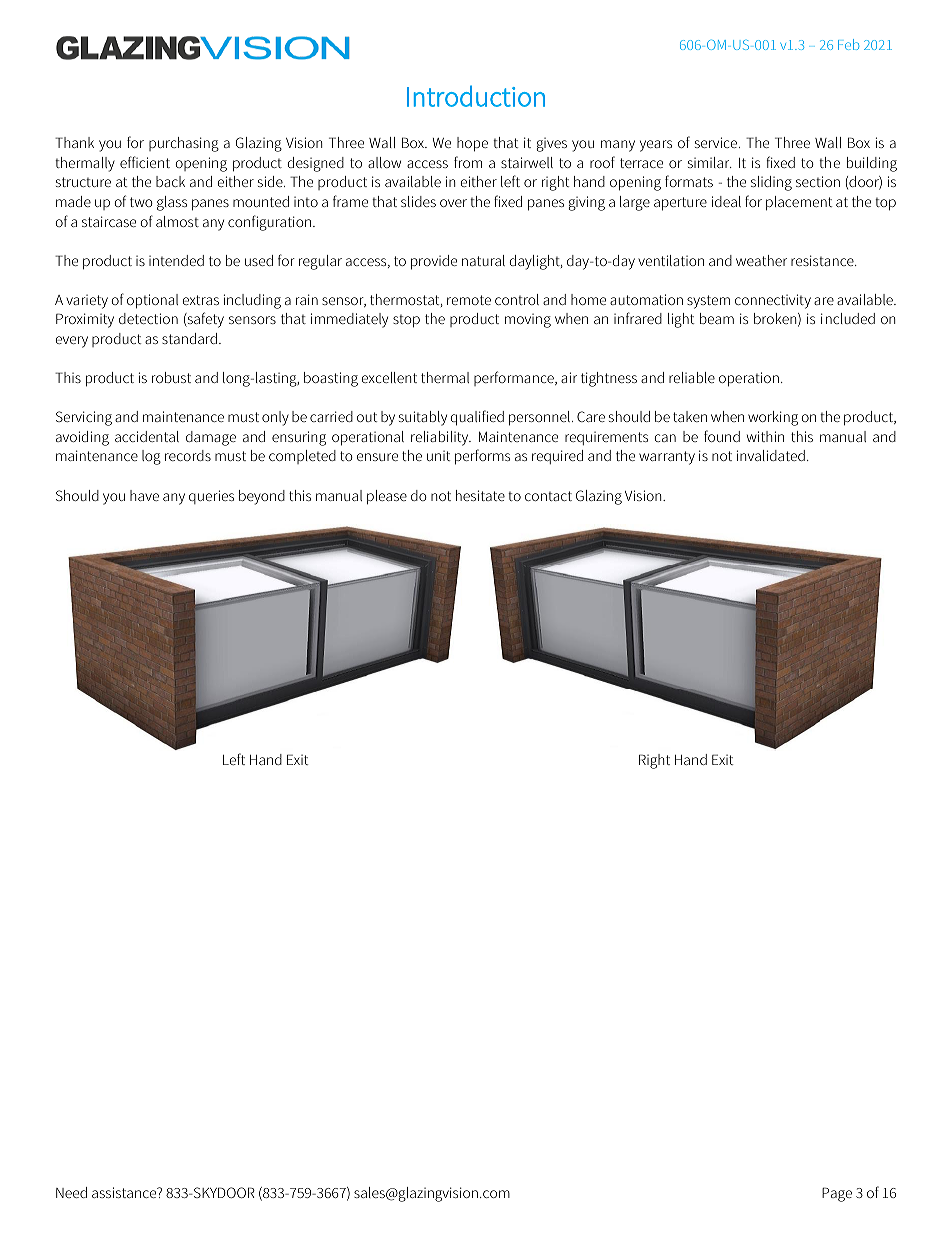 The height and width of the screenshot is (1233, 952). Describe the element at coordinates (548, 496) in the screenshot. I see `contact` at that location.
